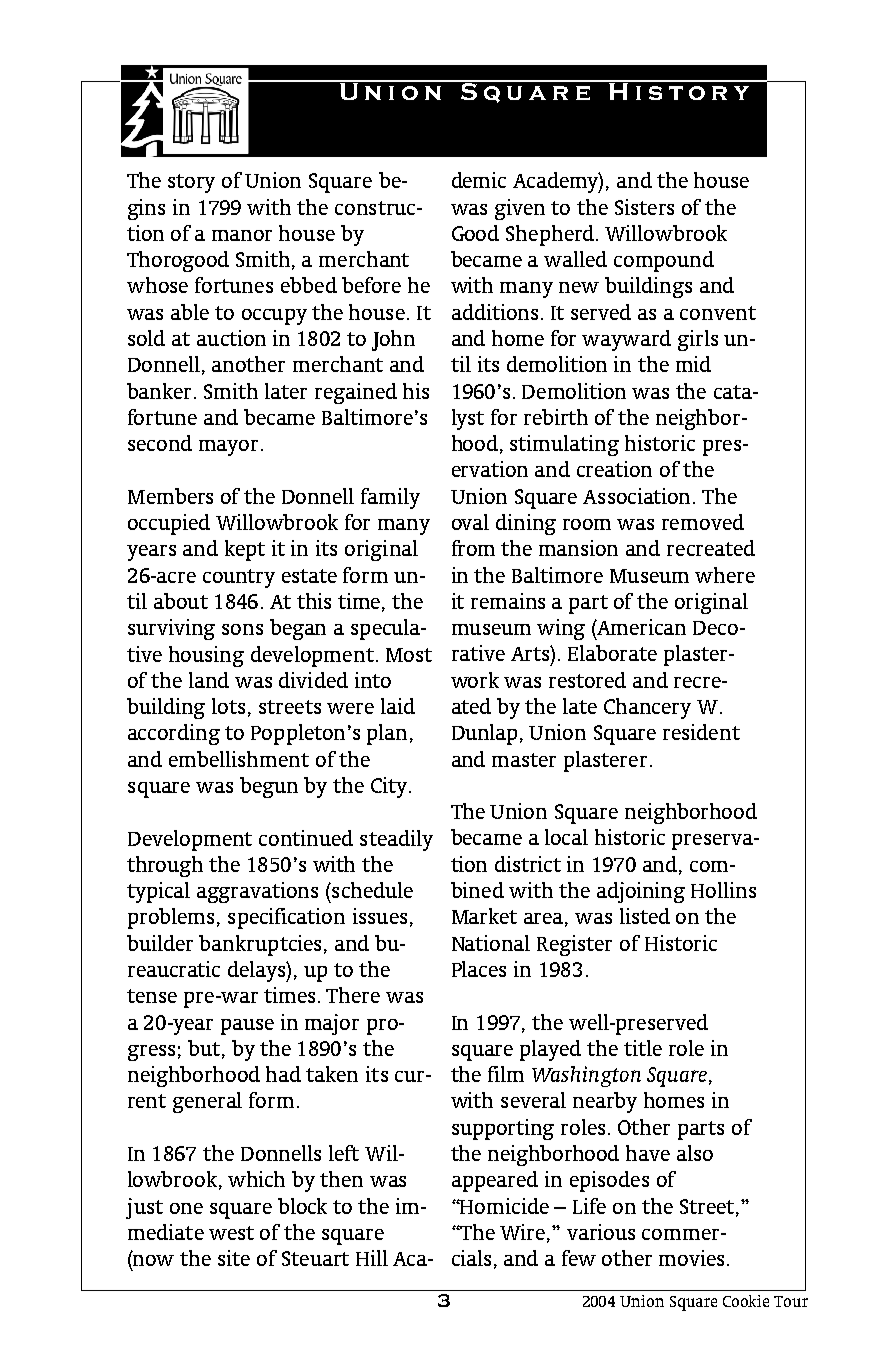 This image has height=1372, width=887. I want to click on Places, so click(479, 969).
